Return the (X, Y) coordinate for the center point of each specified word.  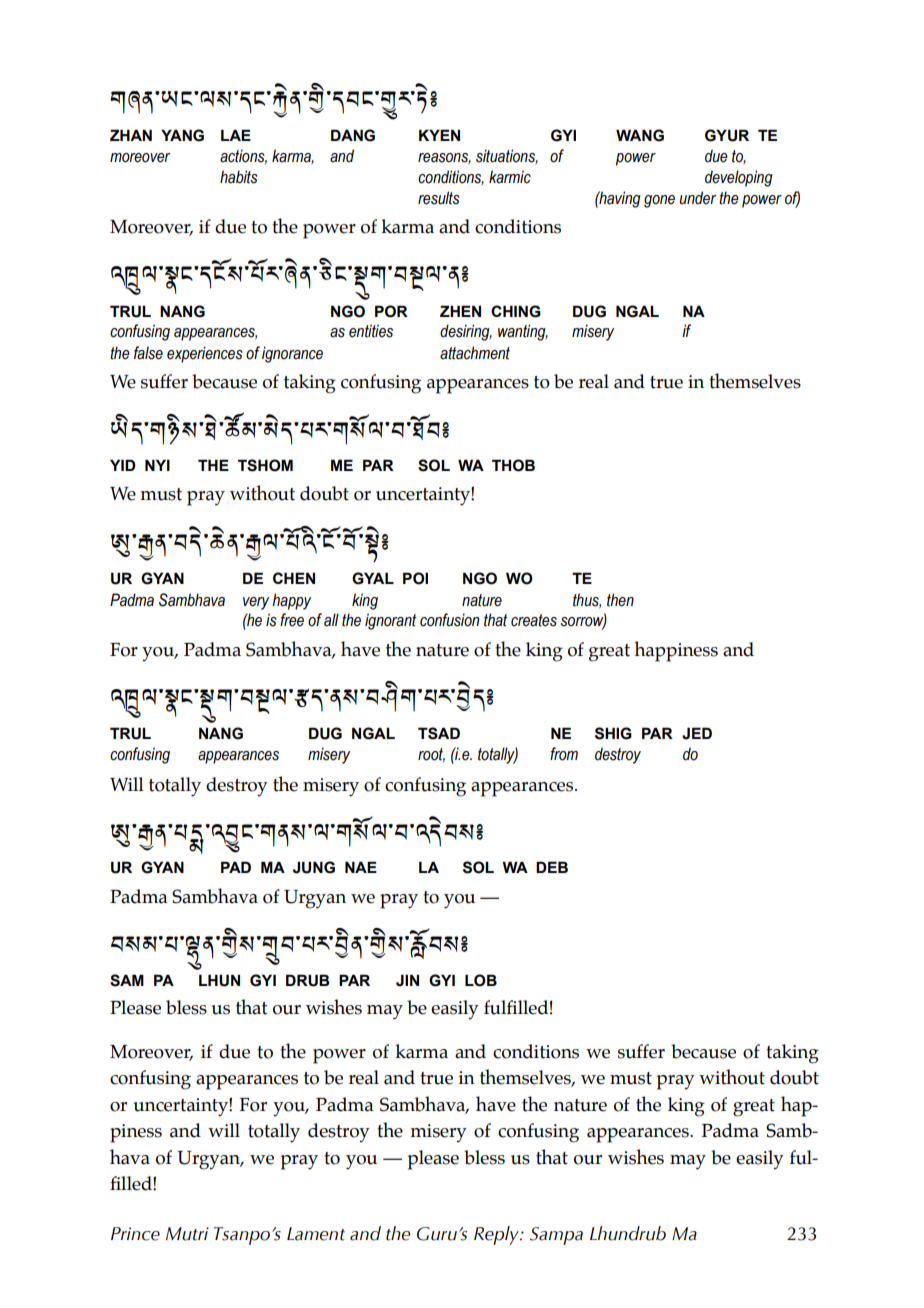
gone (659, 201)
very (256, 603)
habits (239, 177)
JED (697, 733)
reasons (444, 158)
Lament (316, 1234)
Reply (497, 1235)
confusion (449, 620)
